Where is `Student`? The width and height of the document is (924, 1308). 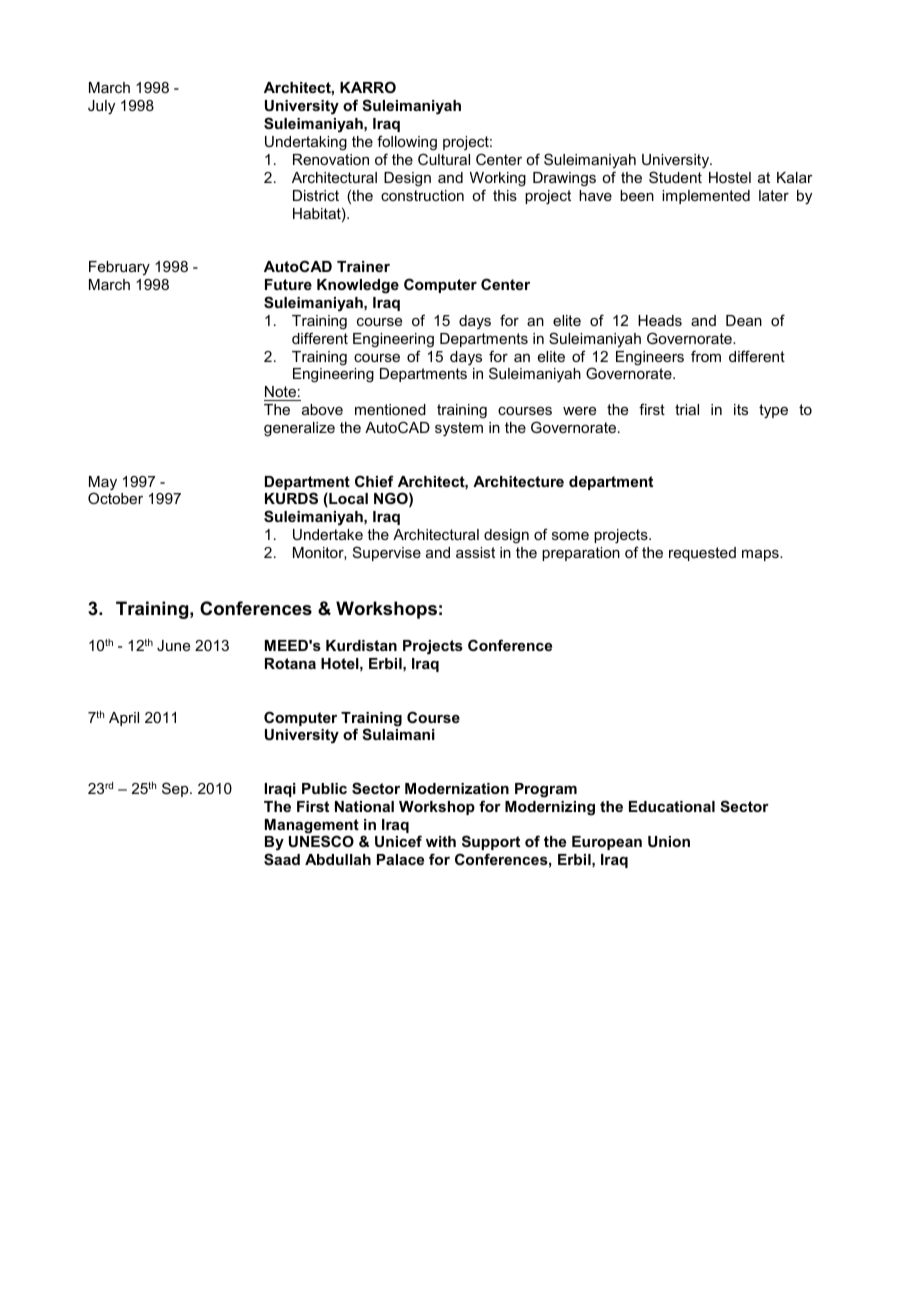
Student is located at coordinates (675, 177).
